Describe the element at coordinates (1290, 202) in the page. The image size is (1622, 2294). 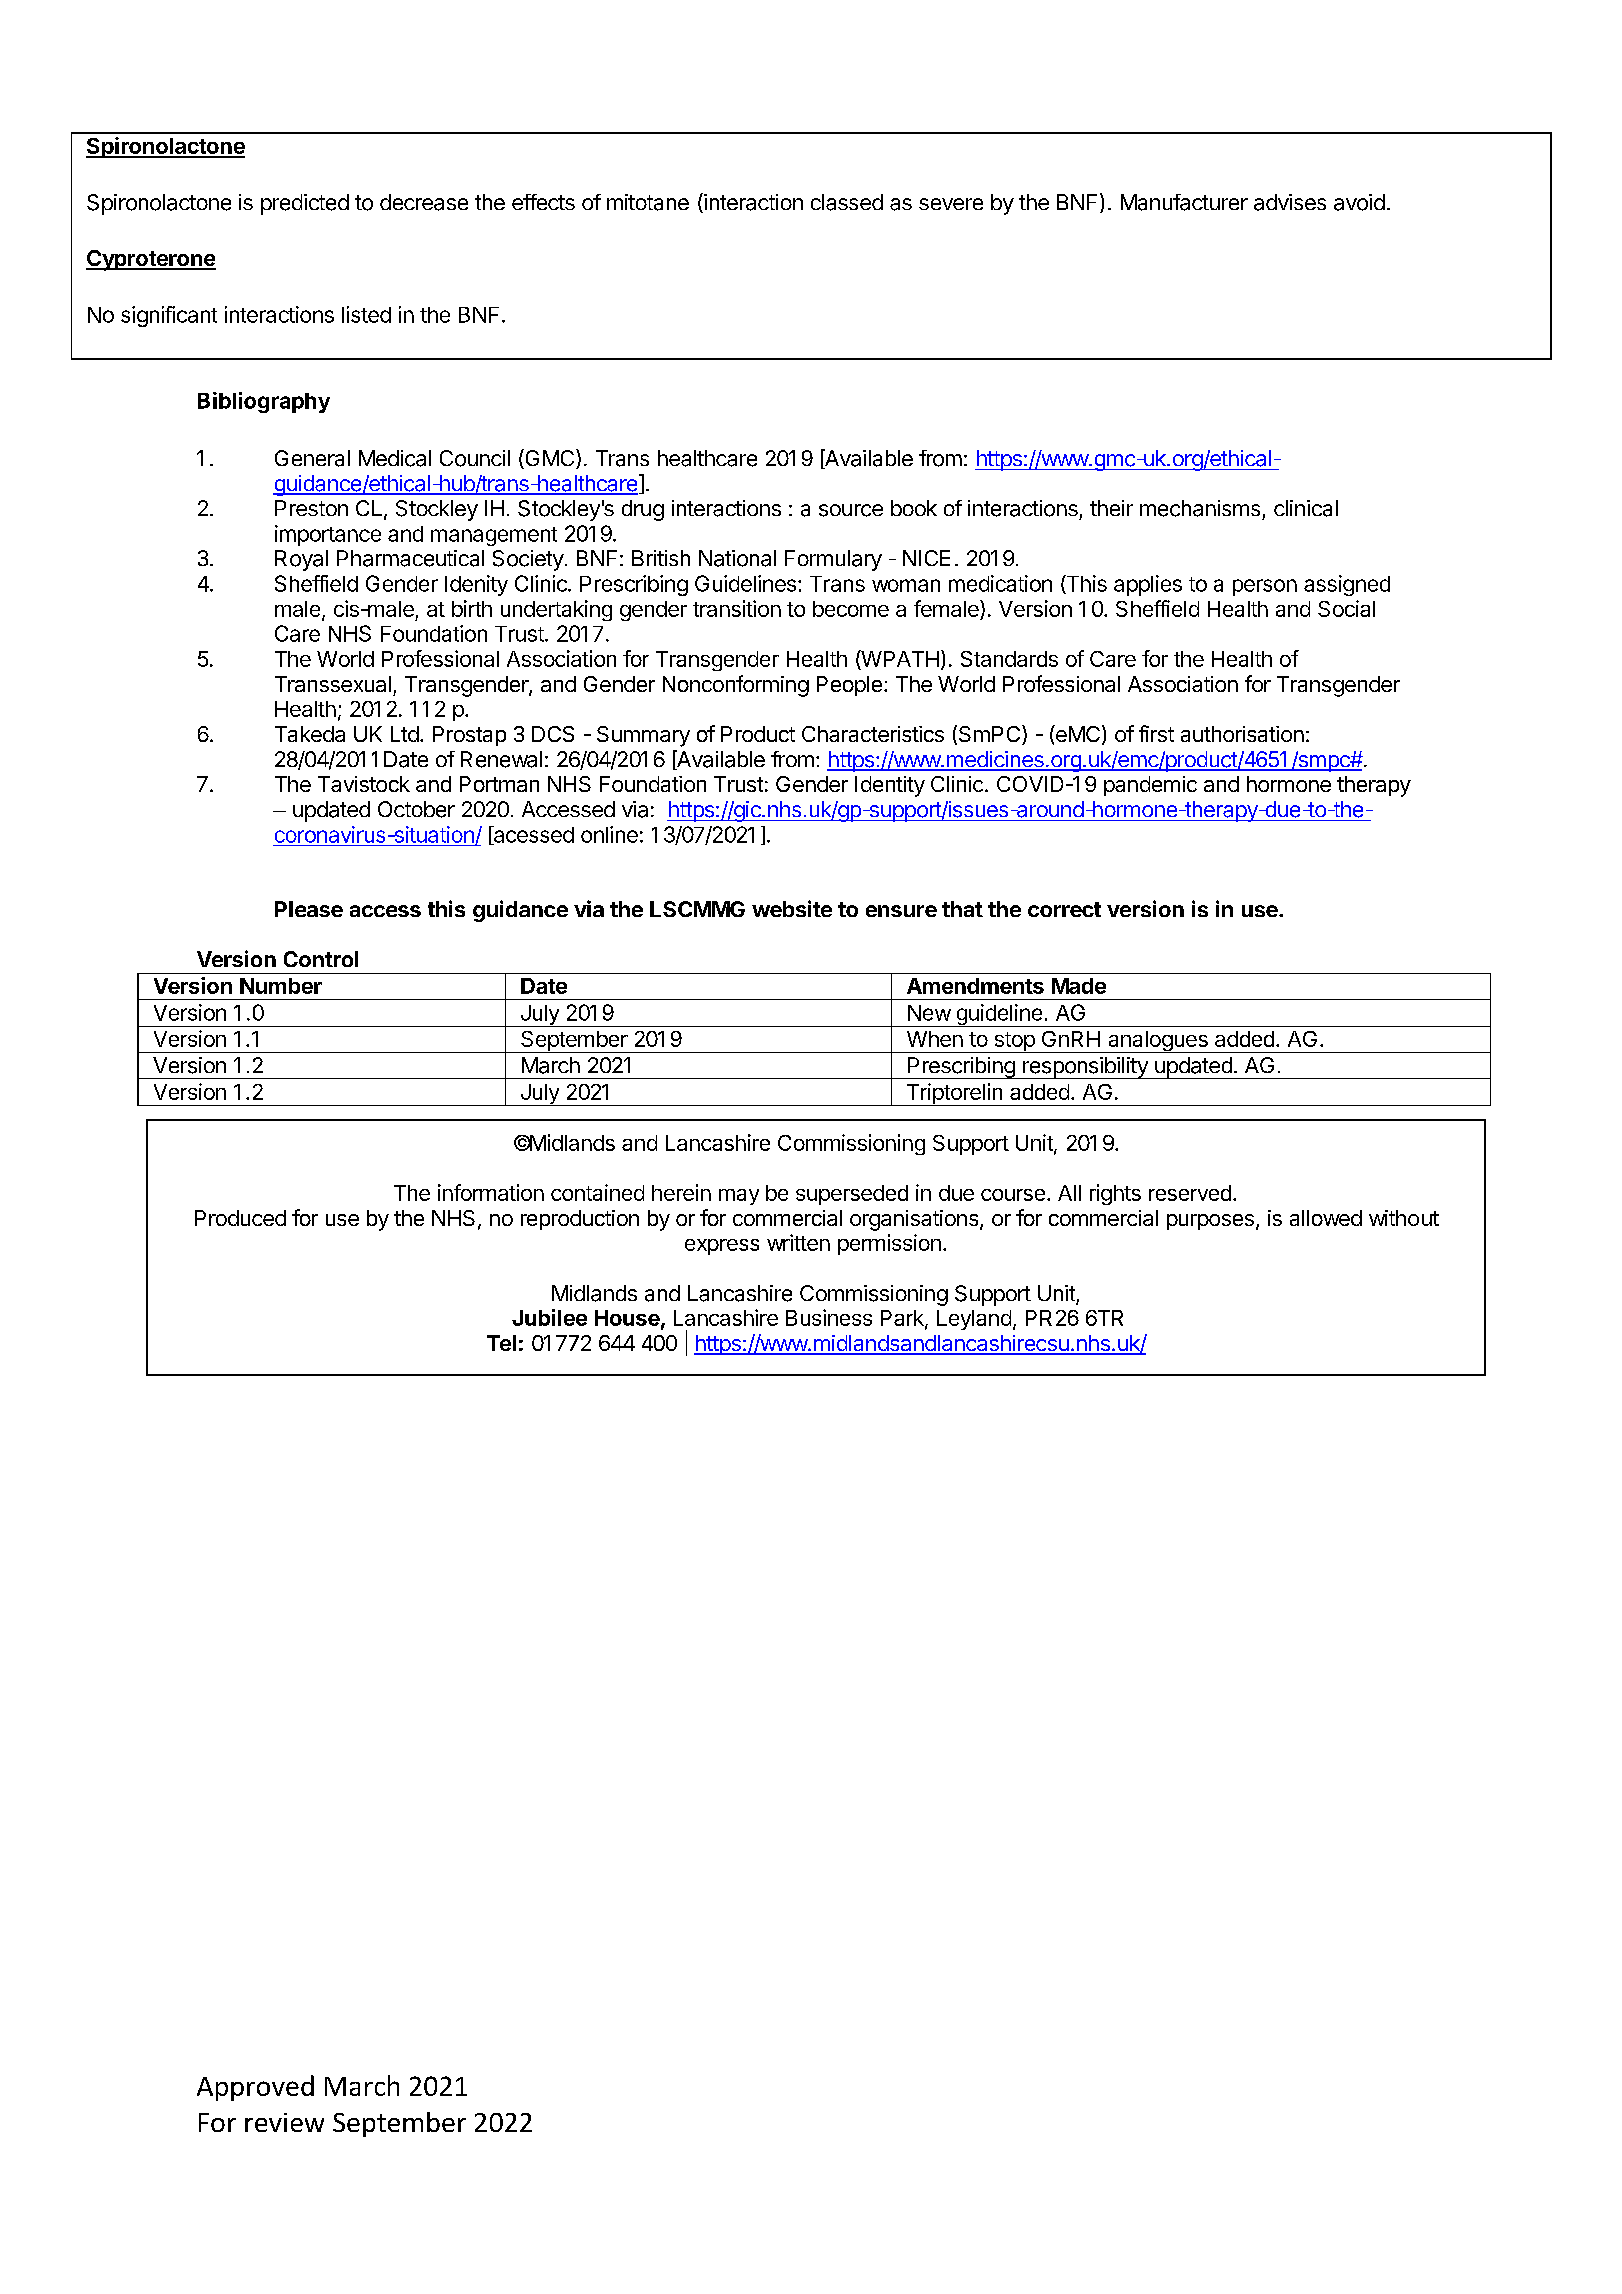
I see `advises` at that location.
